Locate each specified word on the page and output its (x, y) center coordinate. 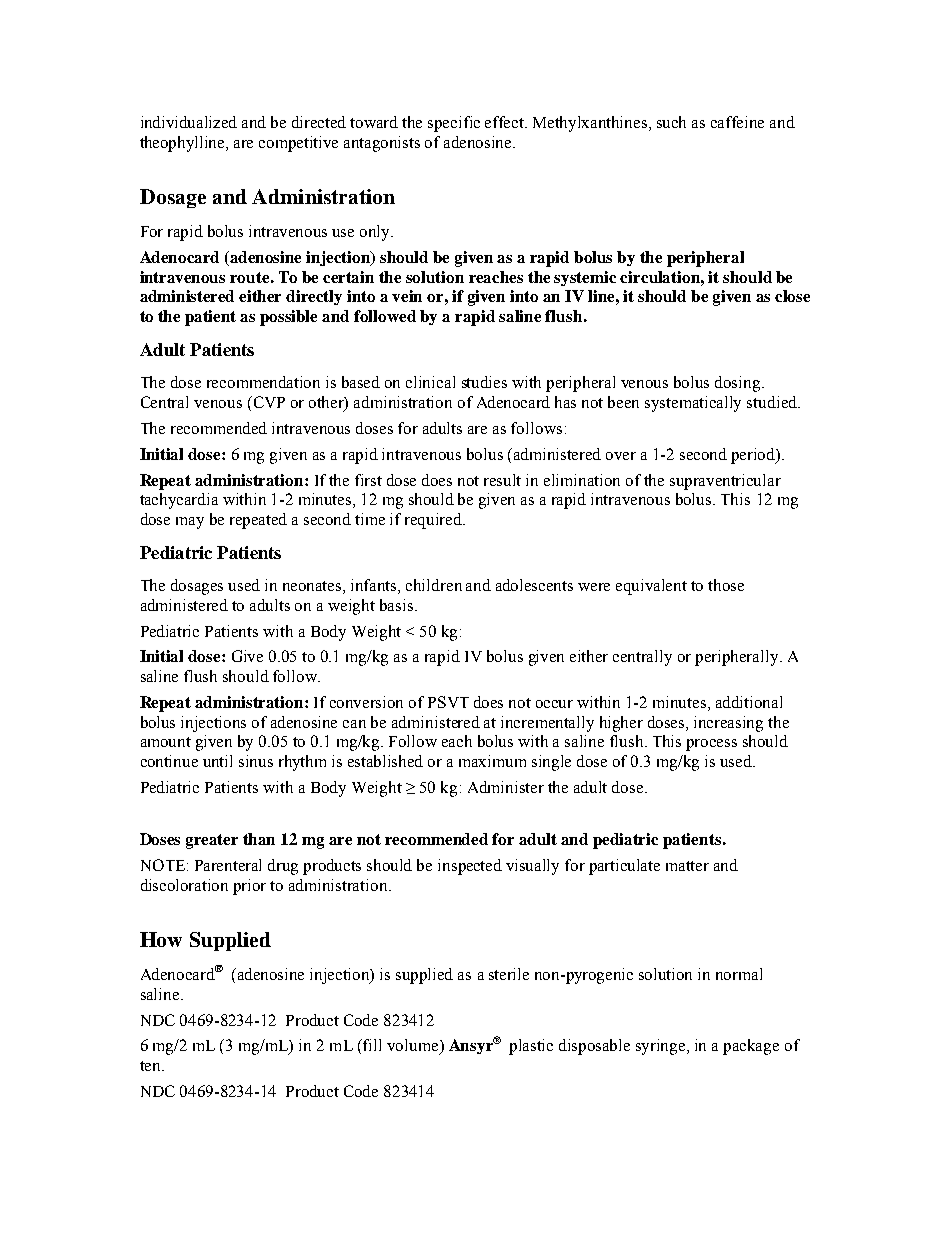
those (726, 585)
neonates (313, 587)
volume (414, 1046)
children (434, 585)
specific (454, 124)
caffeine (737, 122)
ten (151, 1066)
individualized (189, 122)
